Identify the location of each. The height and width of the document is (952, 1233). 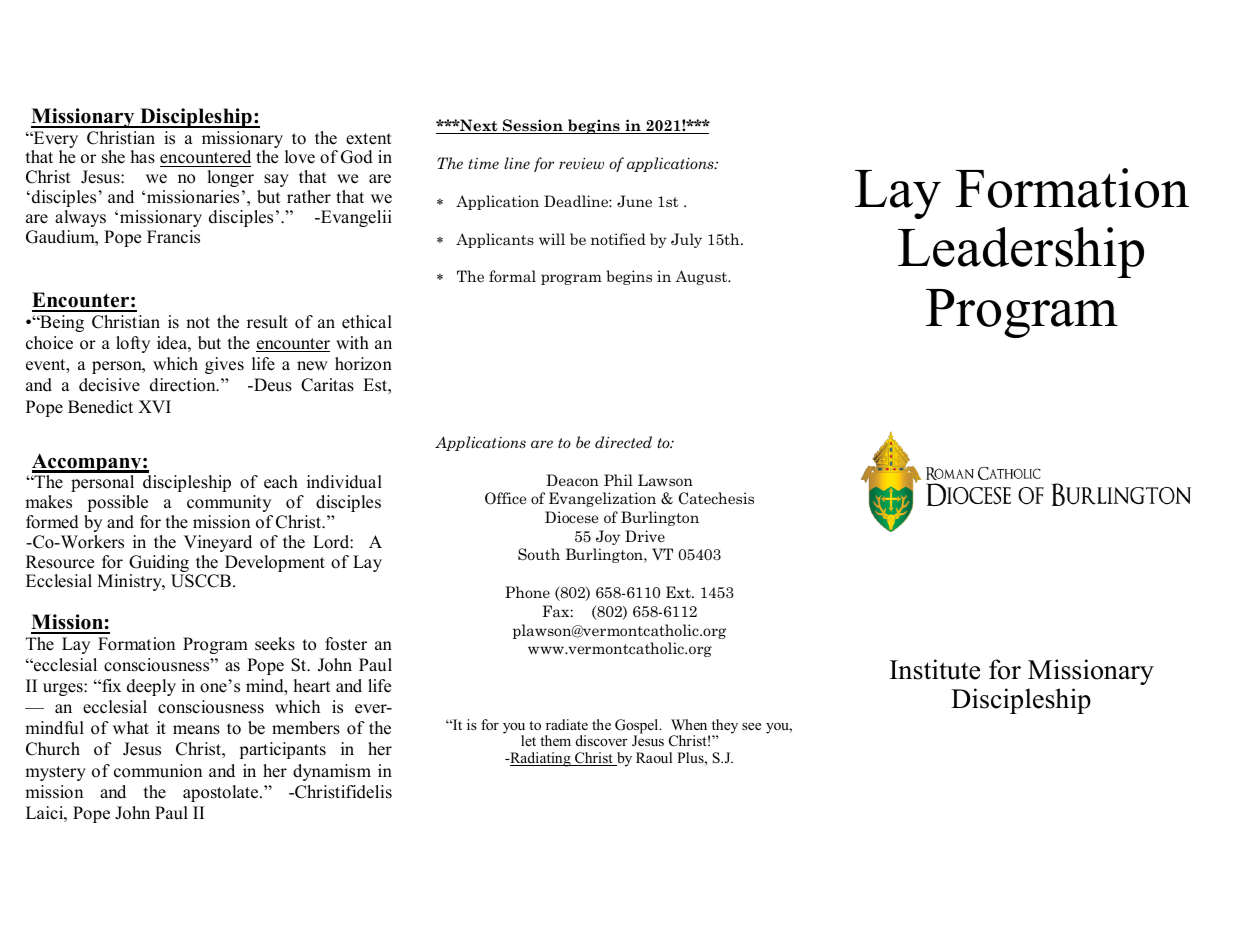
(281, 482).
